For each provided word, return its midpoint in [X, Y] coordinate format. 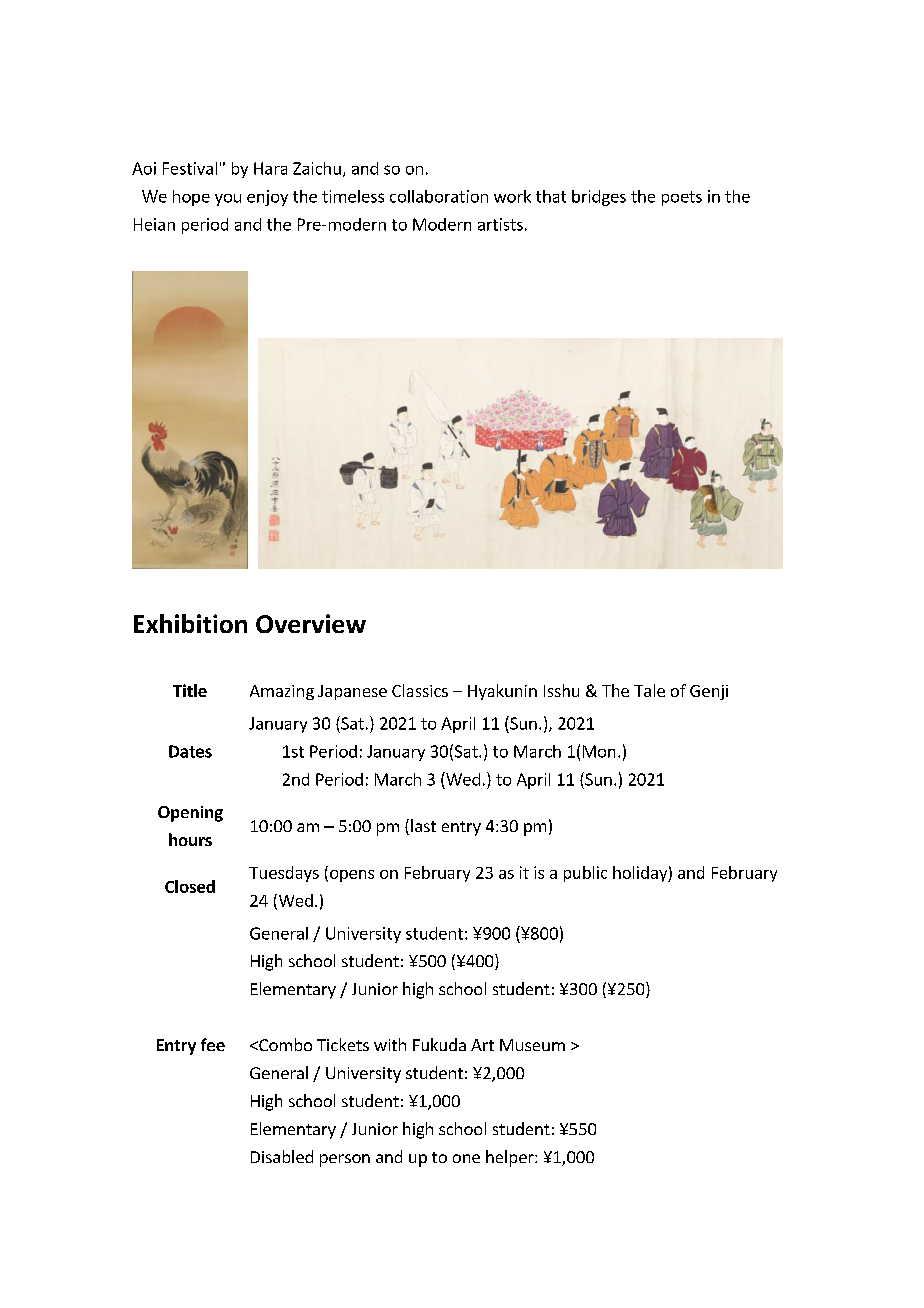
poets [682, 198]
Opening [190, 814]
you [228, 200]
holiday [641, 874]
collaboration [439, 196]
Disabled [282, 1156]
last [423, 825]
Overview [311, 623]
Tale [649, 690]
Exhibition [190, 623]
